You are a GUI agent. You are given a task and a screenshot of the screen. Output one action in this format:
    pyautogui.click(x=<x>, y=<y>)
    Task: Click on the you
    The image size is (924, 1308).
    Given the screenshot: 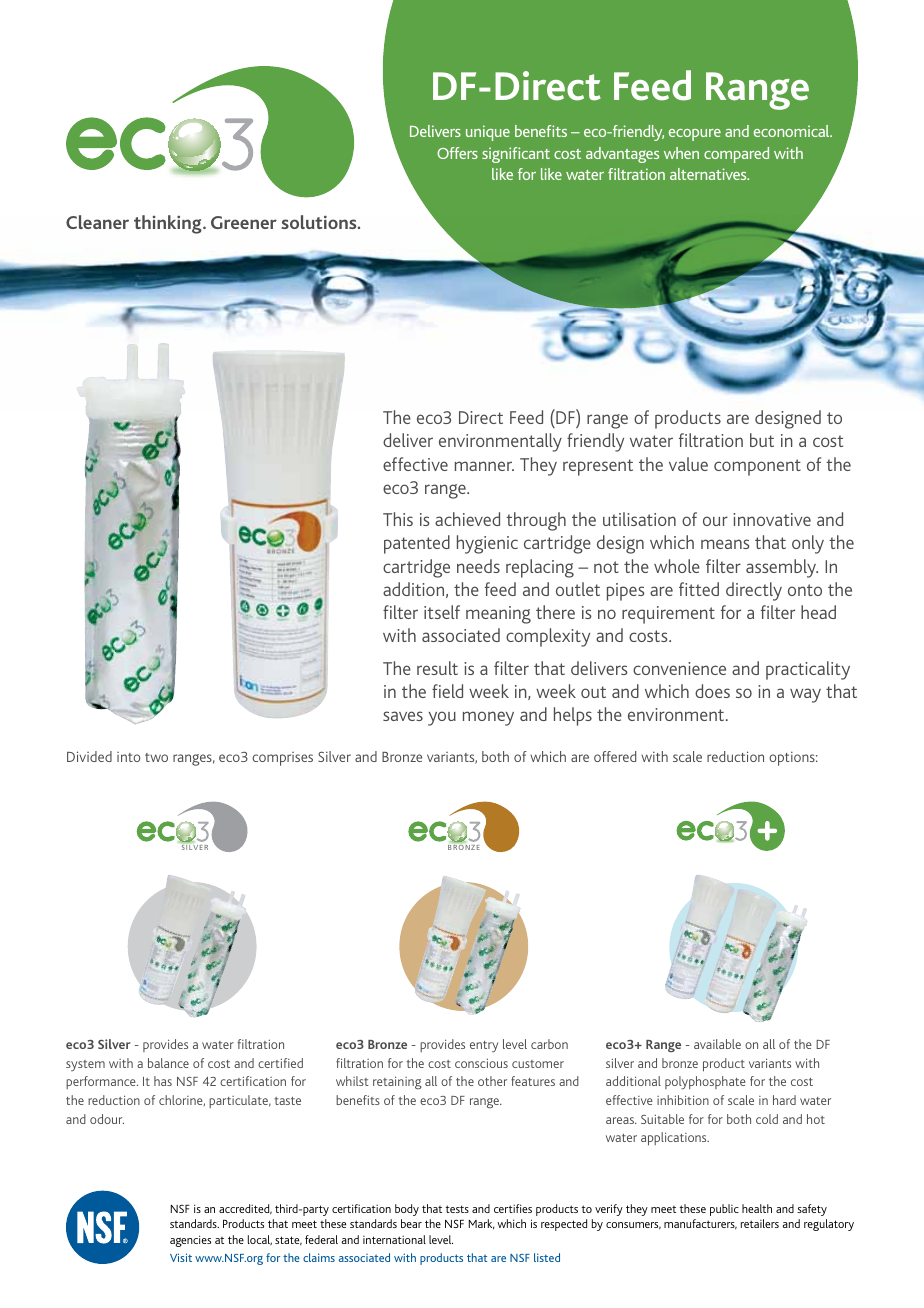 What is the action you would take?
    pyautogui.click(x=442, y=718)
